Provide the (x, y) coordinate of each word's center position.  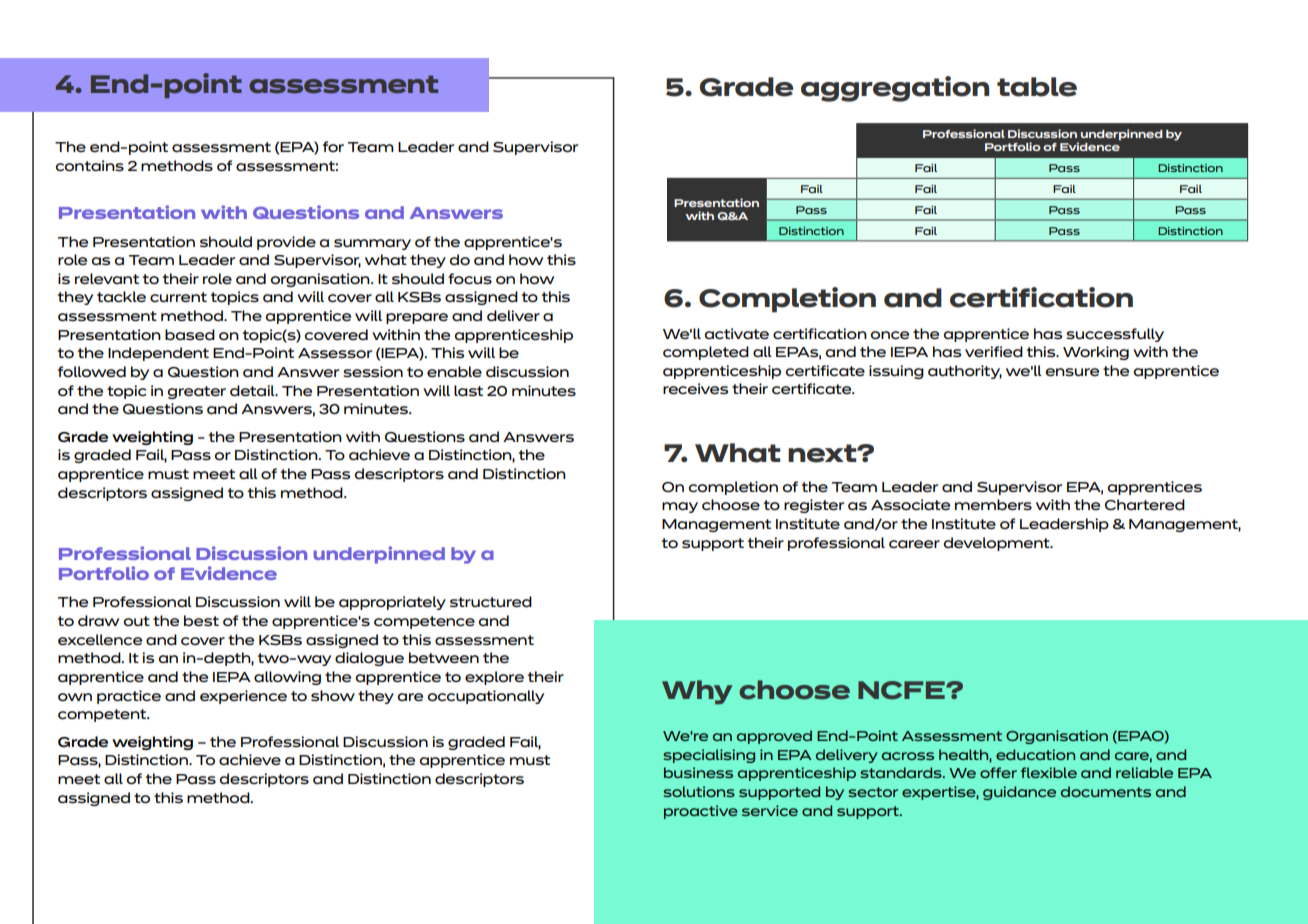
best (201, 620)
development (997, 544)
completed (706, 353)
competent (103, 715)
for (333, 146)
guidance (1019, 793)
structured (491, 601)
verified (994, 351)
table (1037, 87)
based (190, 334)
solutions (699, 791)
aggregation (895, 89)
